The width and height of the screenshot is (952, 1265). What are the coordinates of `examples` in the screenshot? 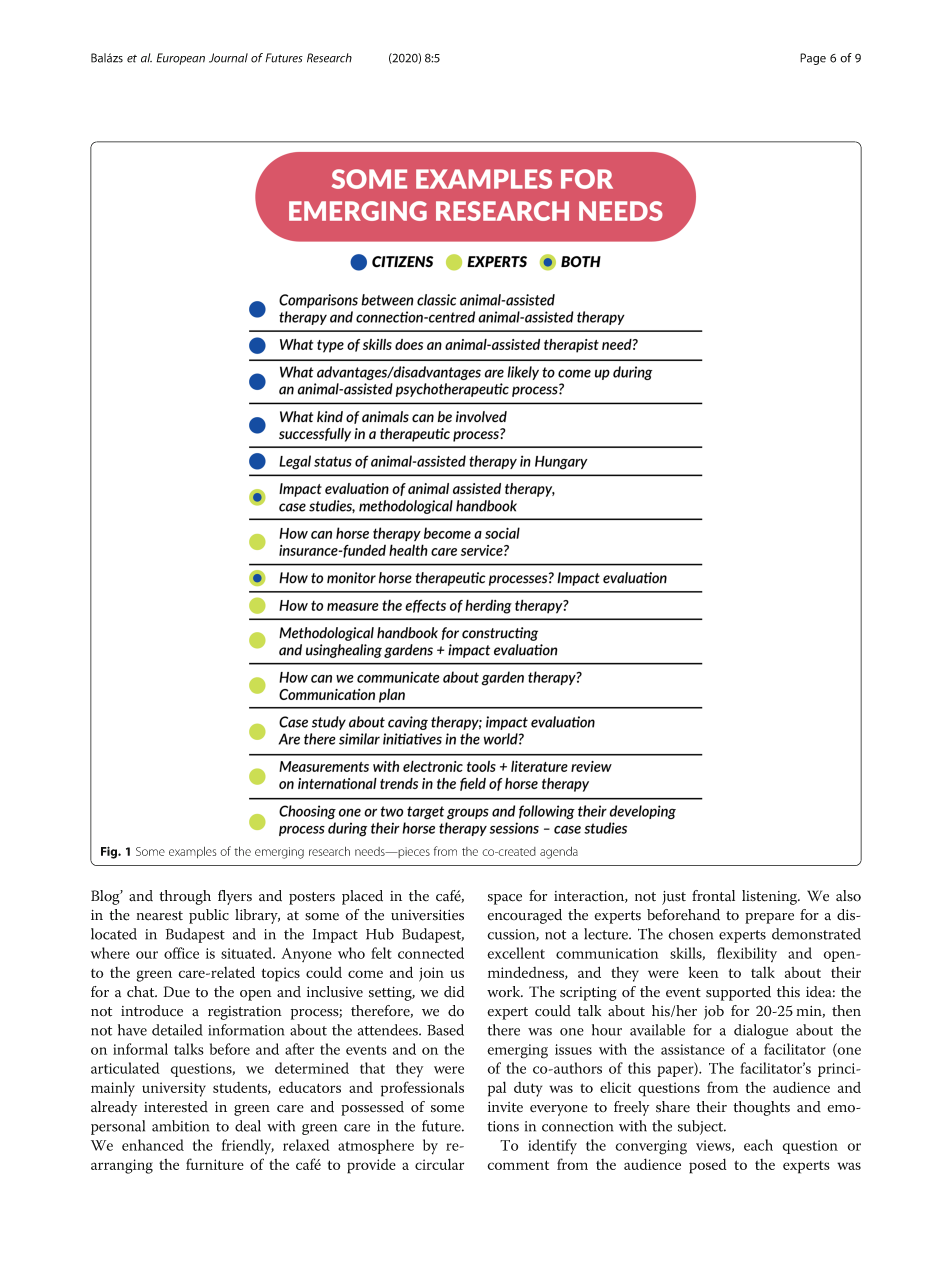 It's located at (192, 852).
